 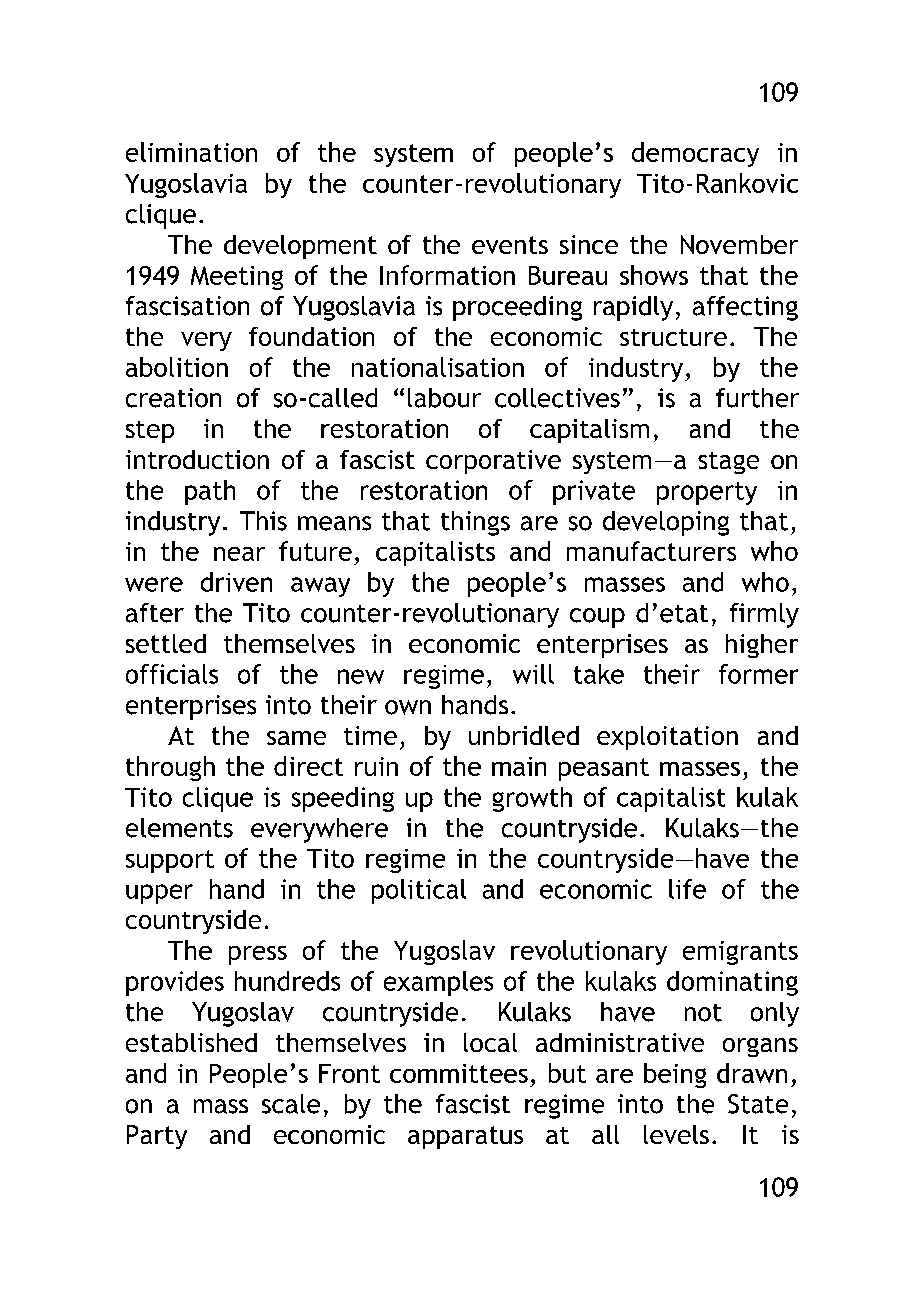 What do you see at coordinates (695, 154) in the image?
I see `democracy` at bounding box center [695, 154].
